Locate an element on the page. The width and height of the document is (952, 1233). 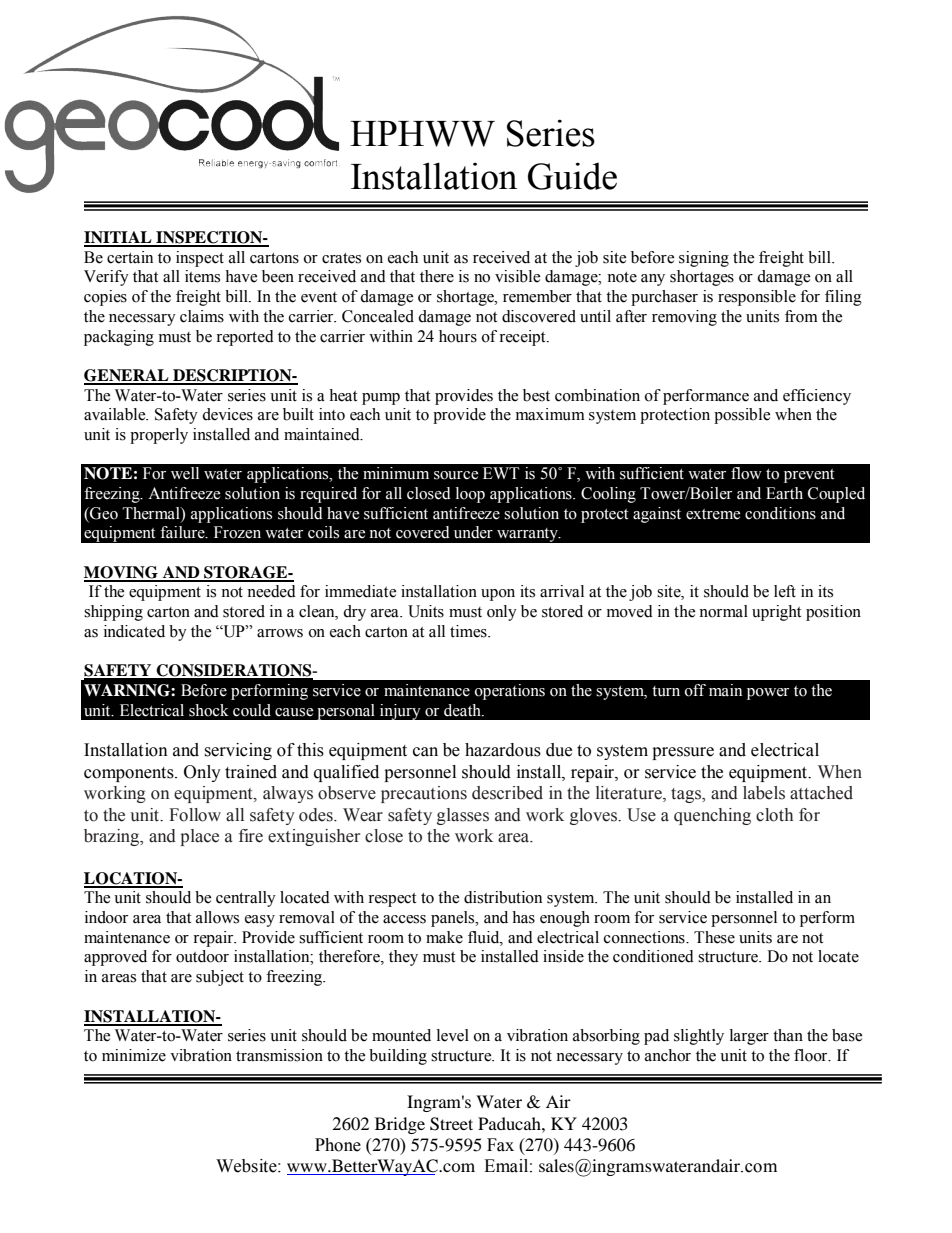
properly is located at coordinates (159, 436).
